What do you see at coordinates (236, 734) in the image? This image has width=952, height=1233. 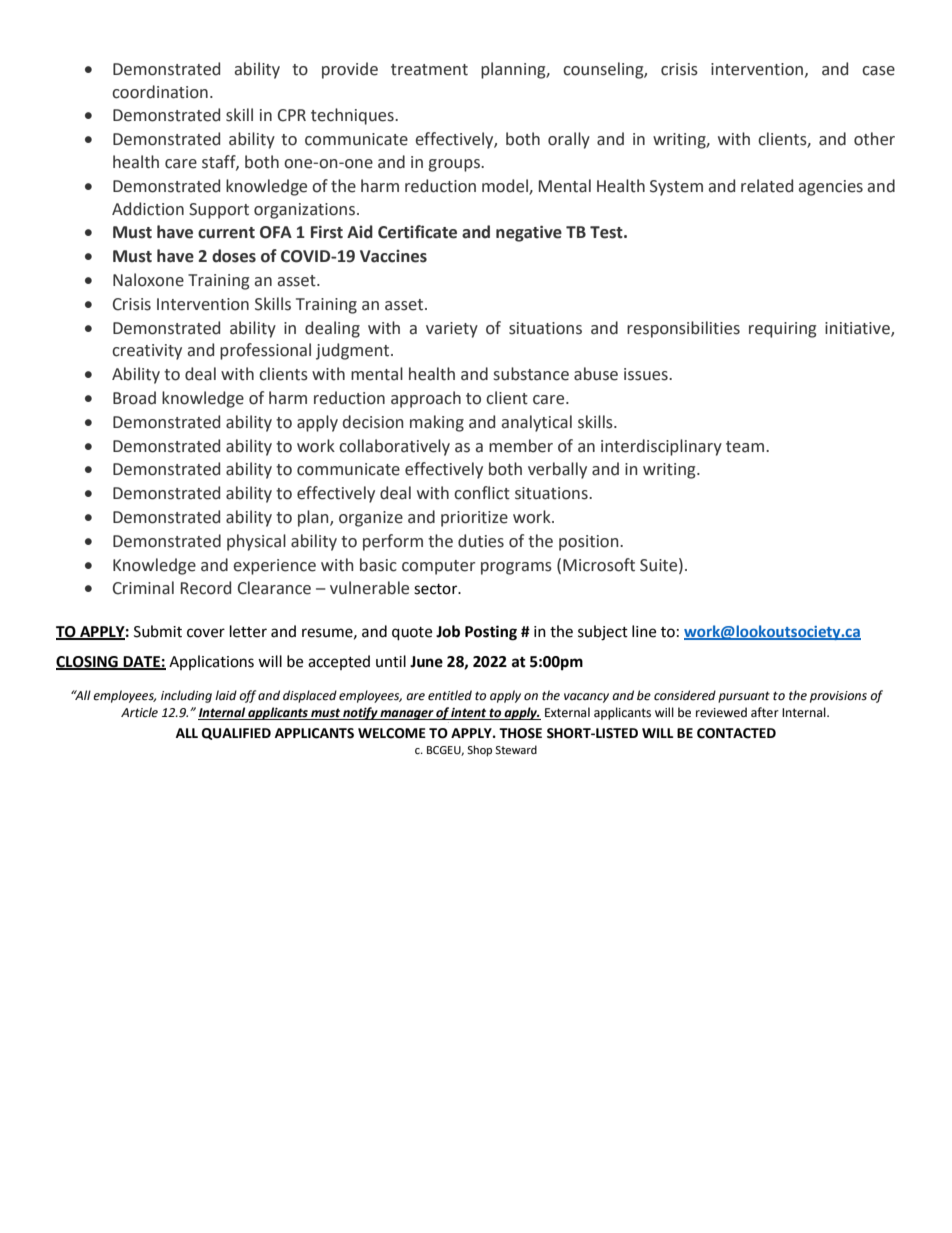 I see `QUALIFIED` at bounding box center [236, 734].
